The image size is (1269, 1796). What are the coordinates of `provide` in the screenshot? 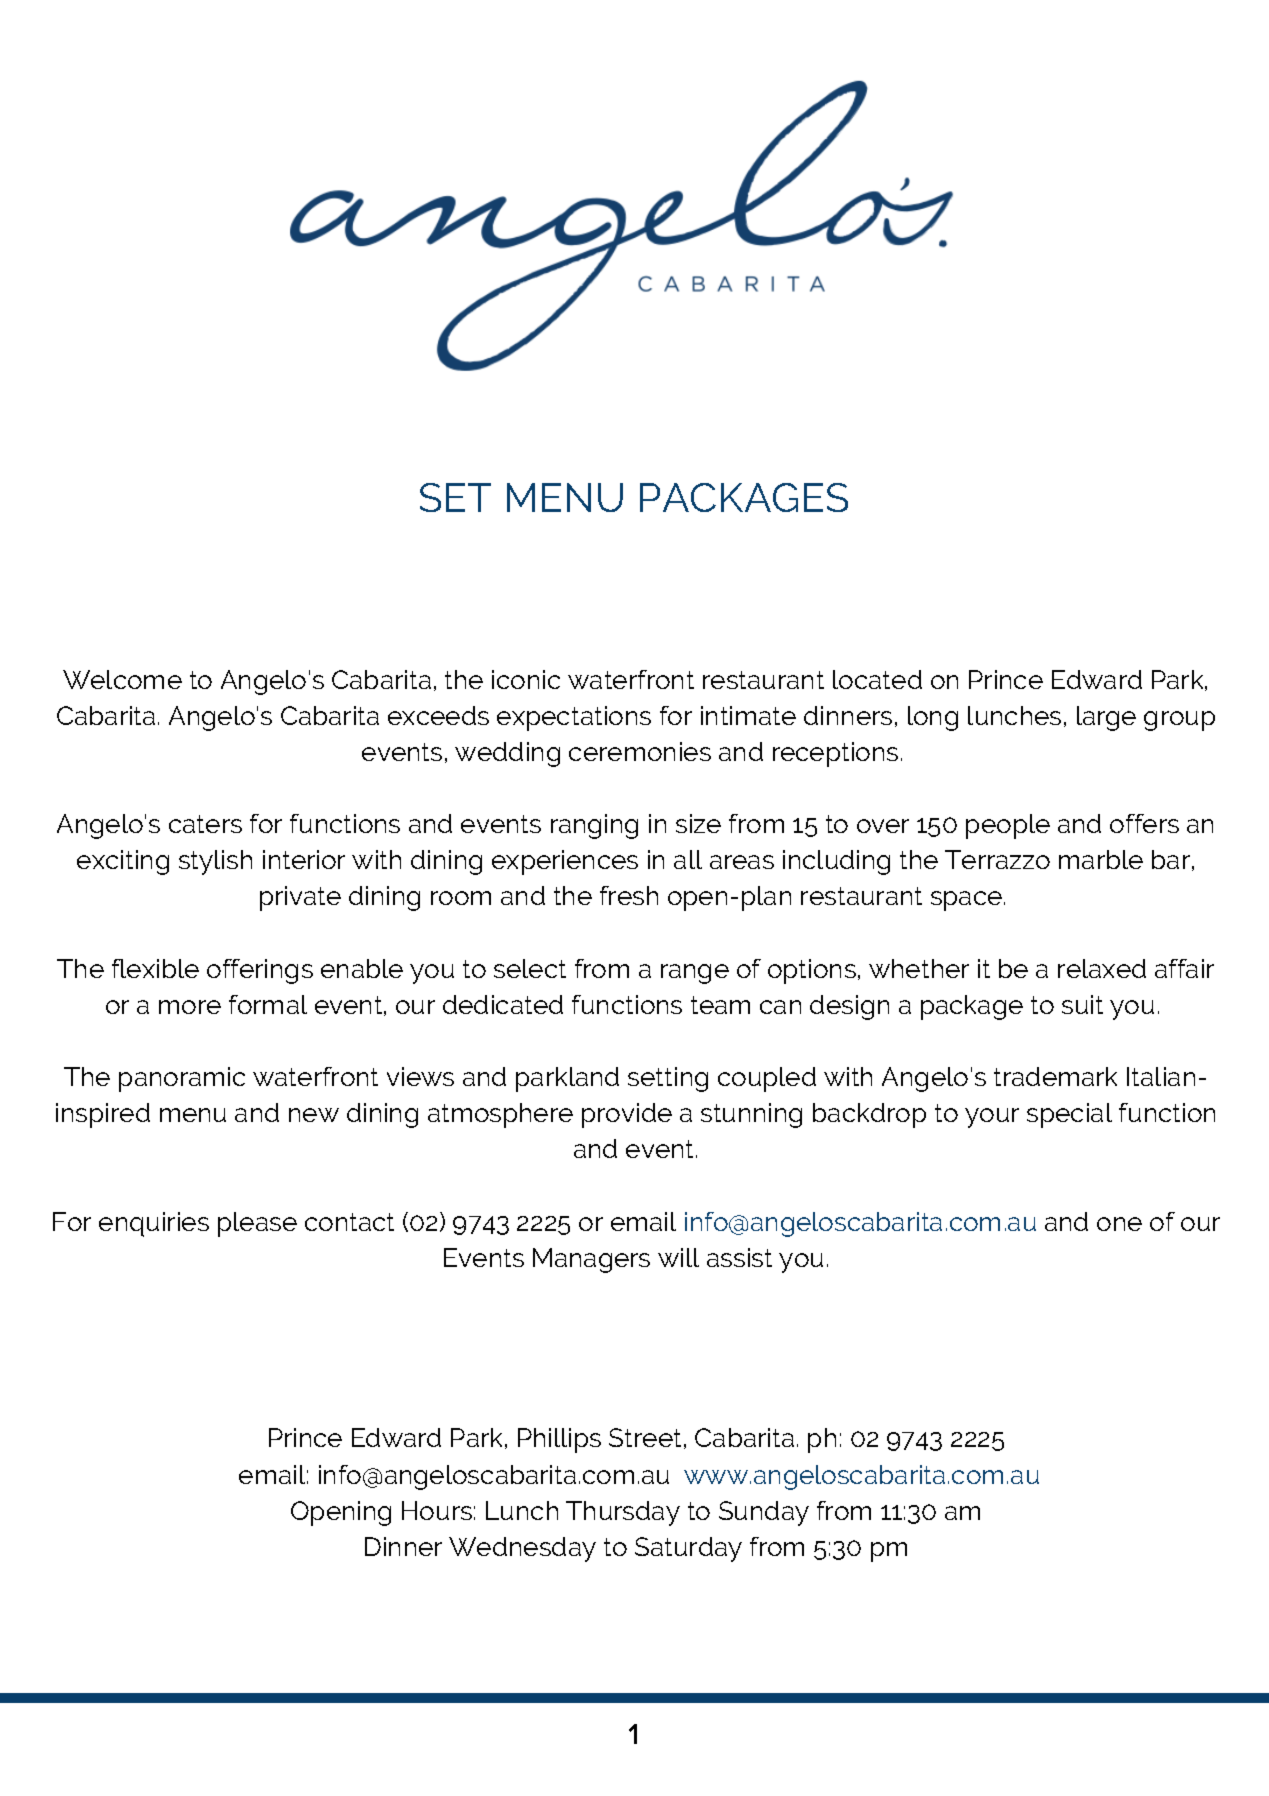 It's located at (627, 1115).
